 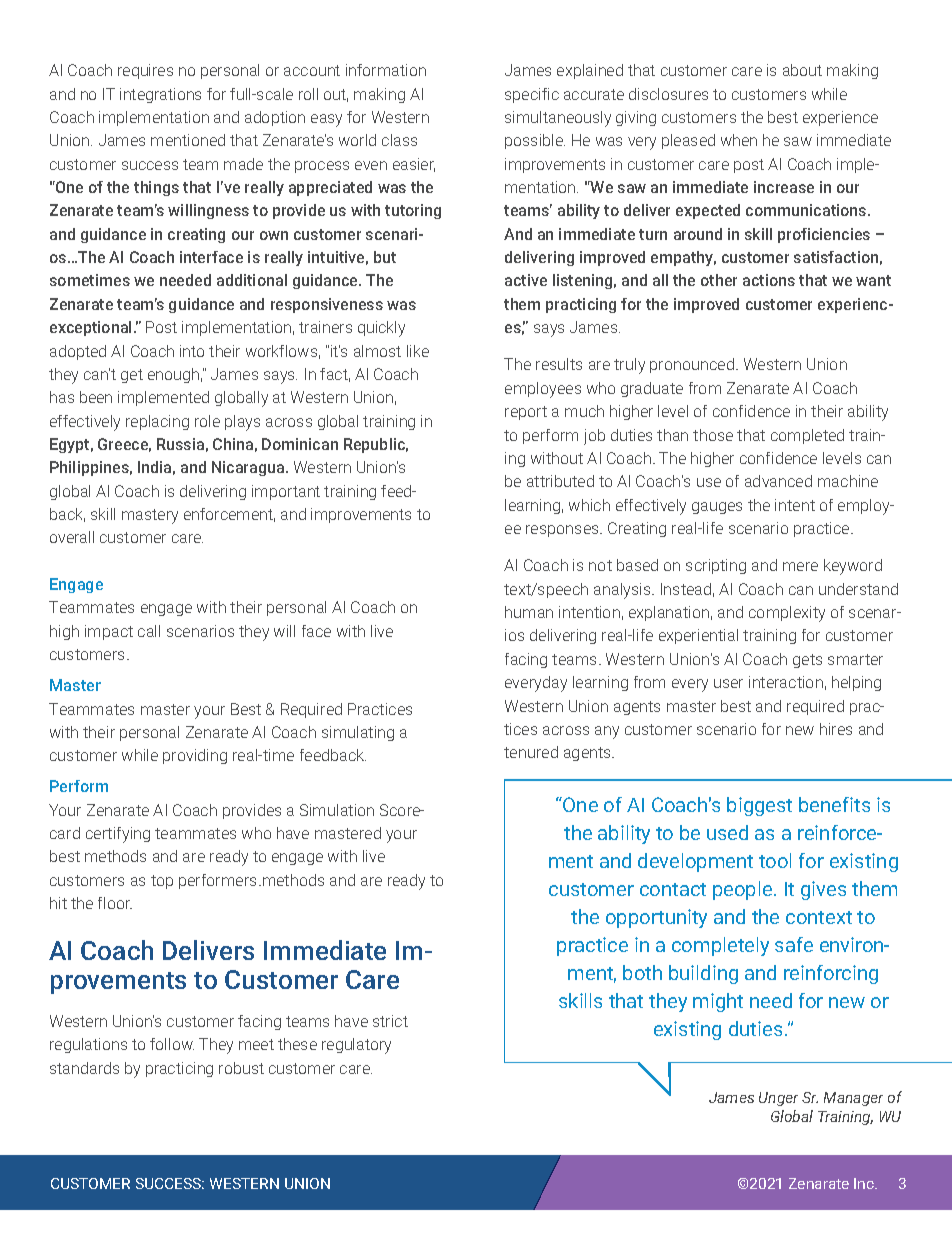 I want to click on follow, so click(x=172, y=1044).
